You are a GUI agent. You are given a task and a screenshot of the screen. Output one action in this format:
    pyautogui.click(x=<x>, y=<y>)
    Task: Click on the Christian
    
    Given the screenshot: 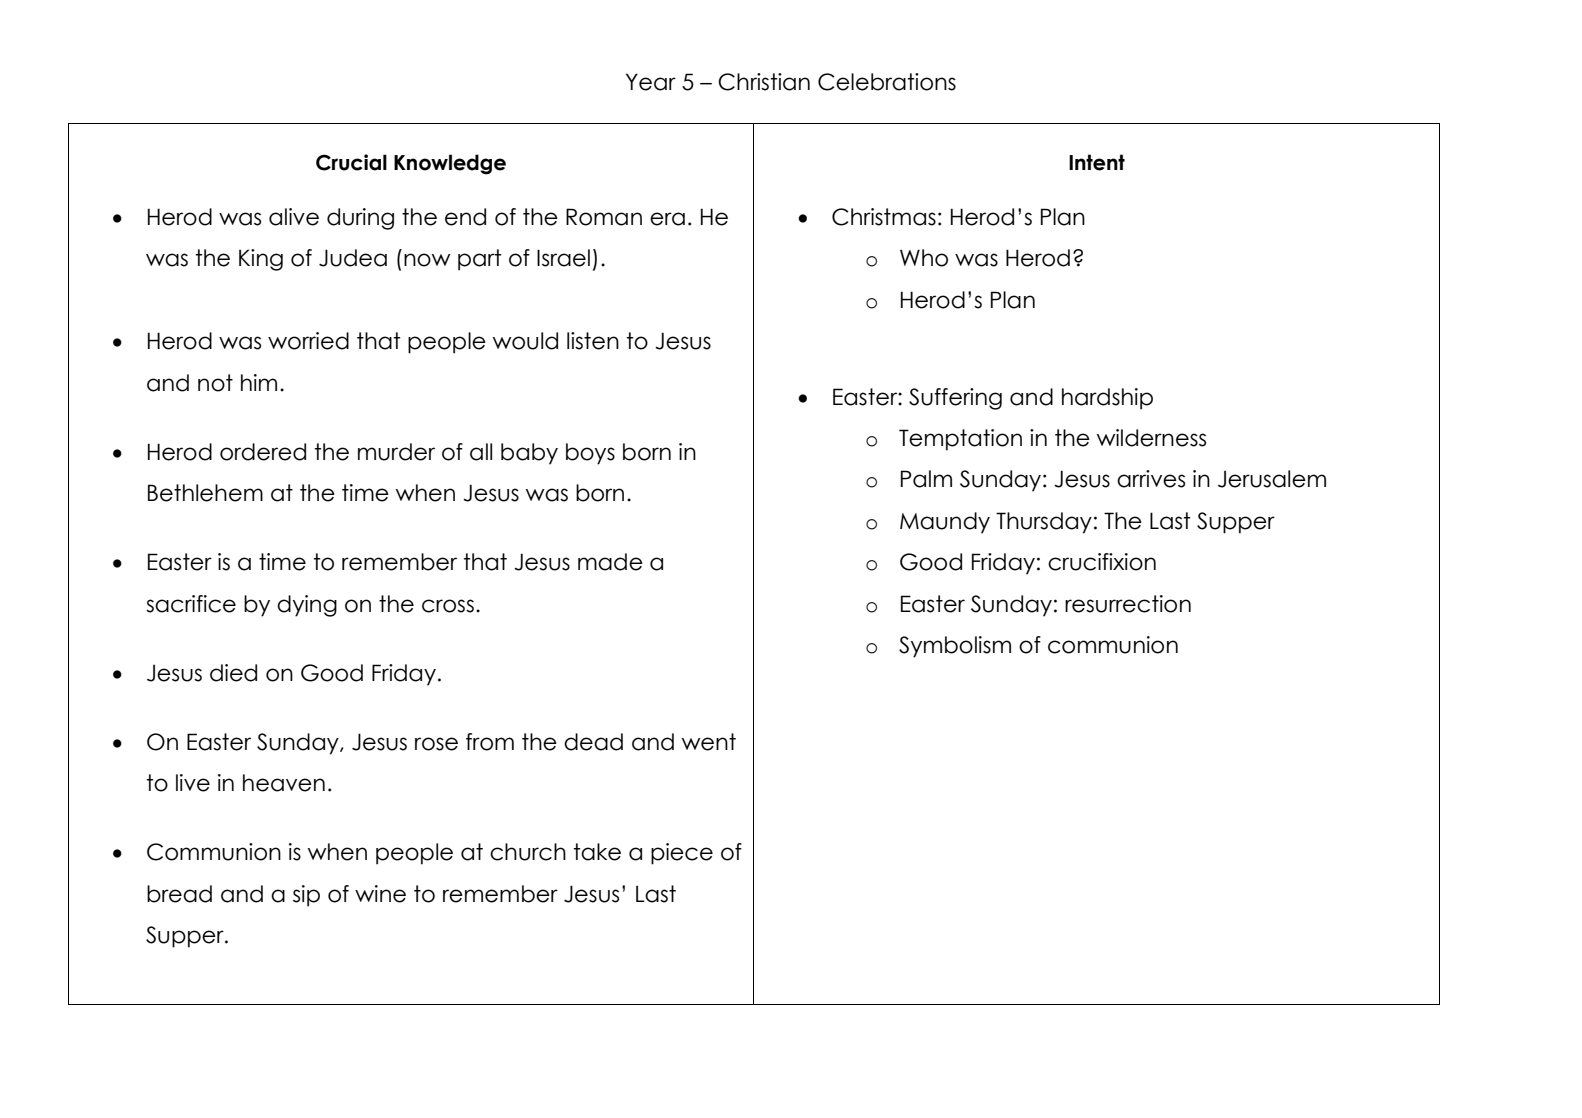 What is the action you would take?
    pyautogui.click(x=764, y=82)
